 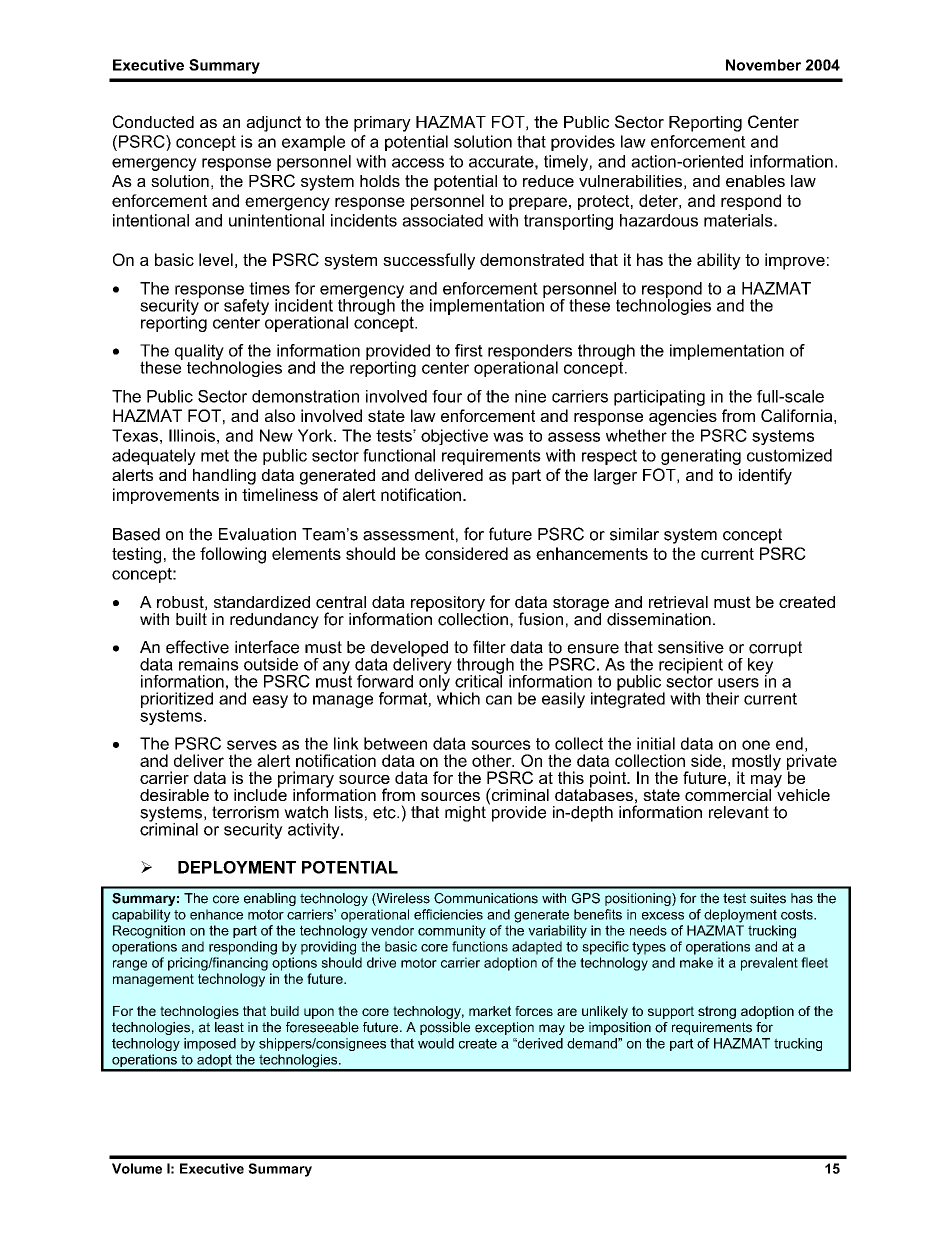 What do you see at coordinates (191, 618) in the page?
I see `built` at bounding box center [191, 618].
